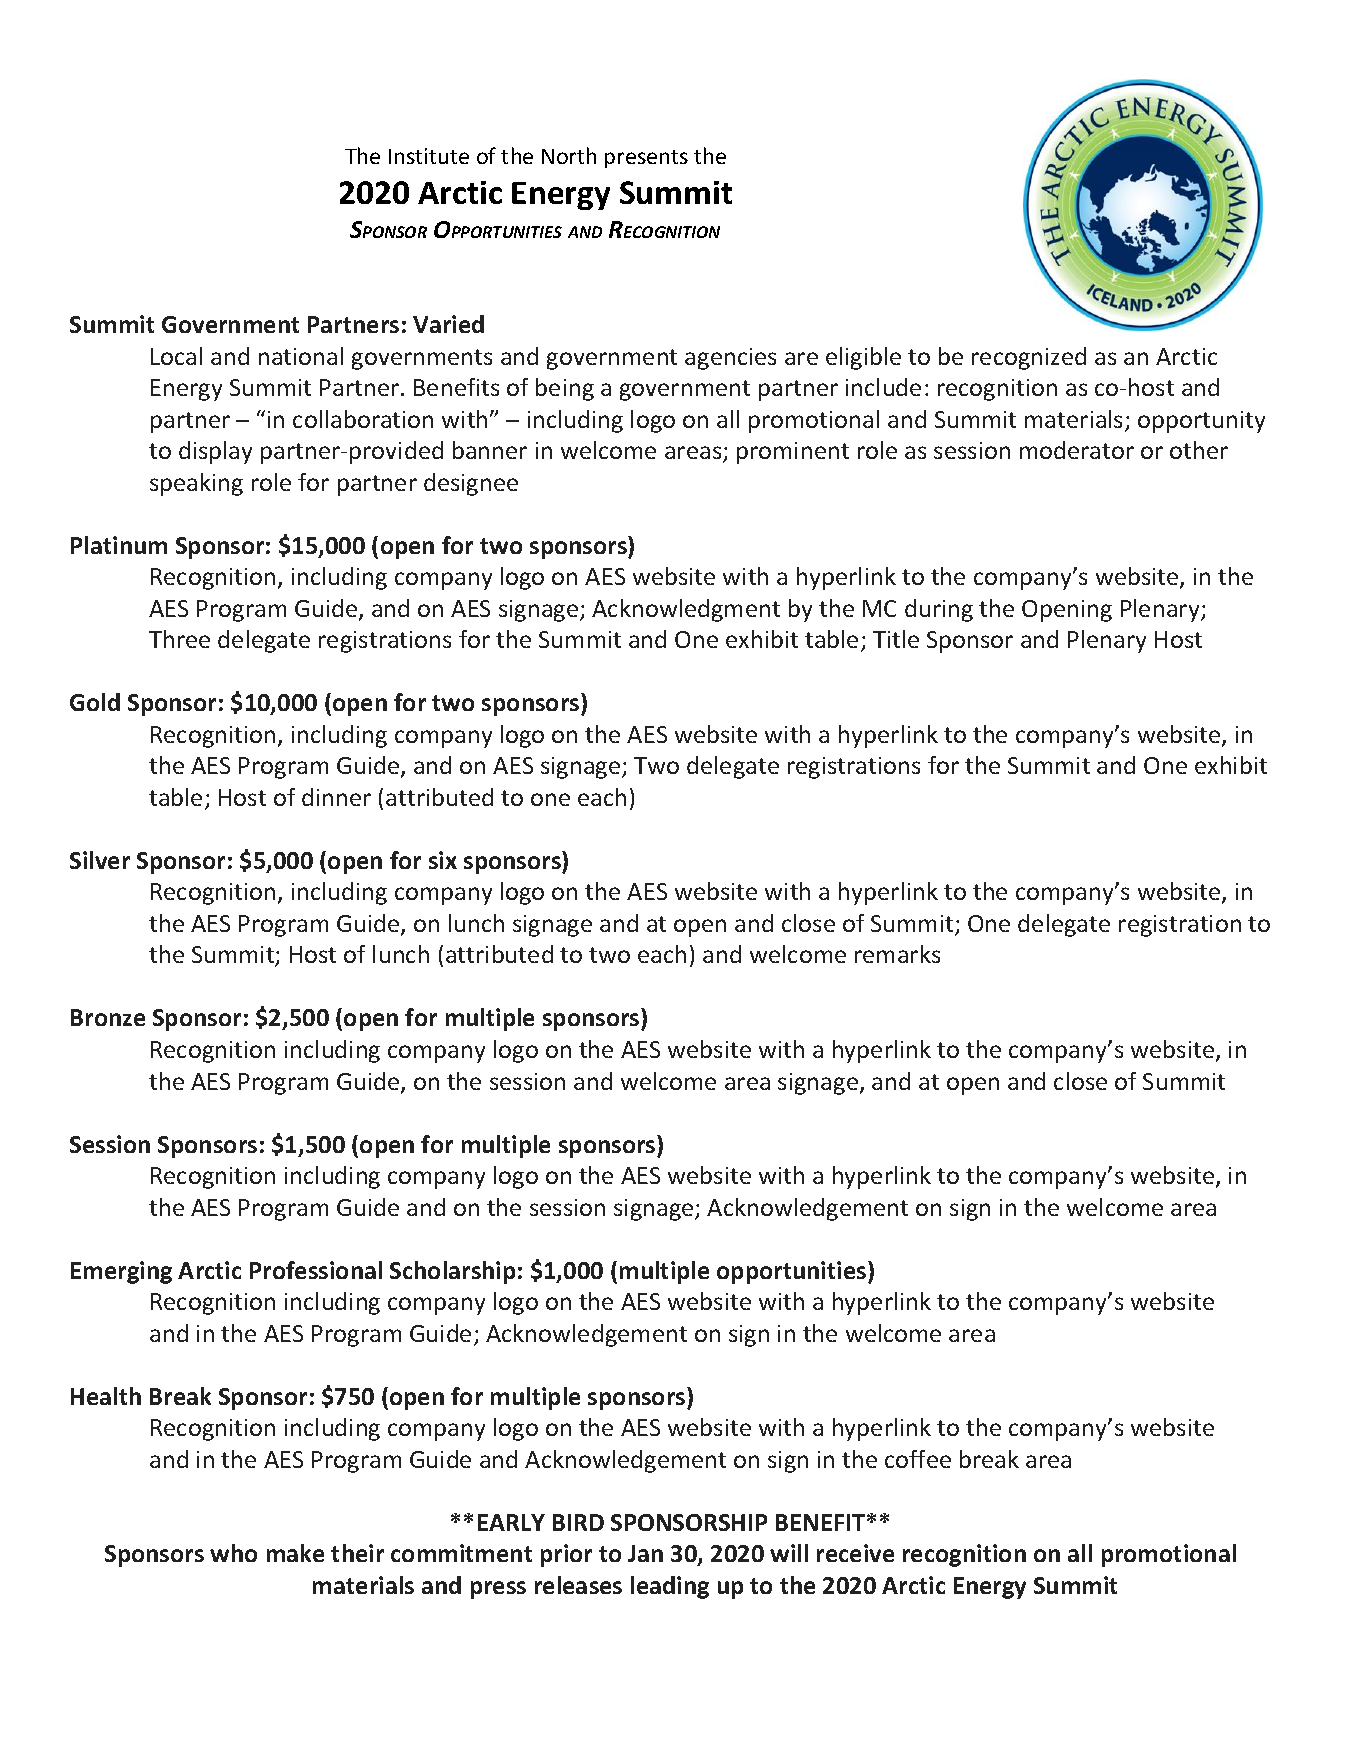 This screenshot has width=1354, height=1752. Describe the element at coordinates (429, 156) in the screenshot. I see `Institute` at that location.
